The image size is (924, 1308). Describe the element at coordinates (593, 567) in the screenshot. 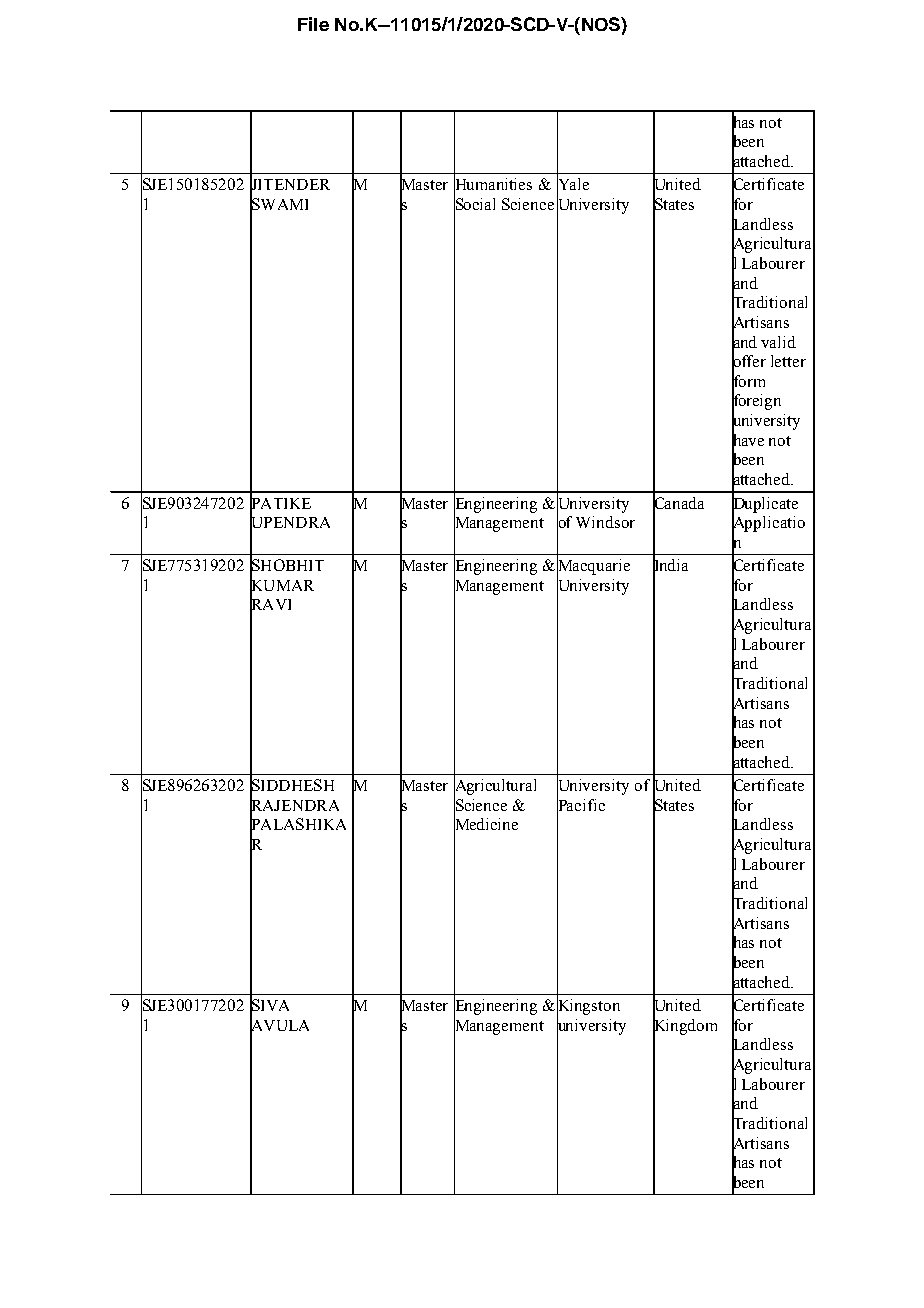

I see `Macquarie` at that location.
